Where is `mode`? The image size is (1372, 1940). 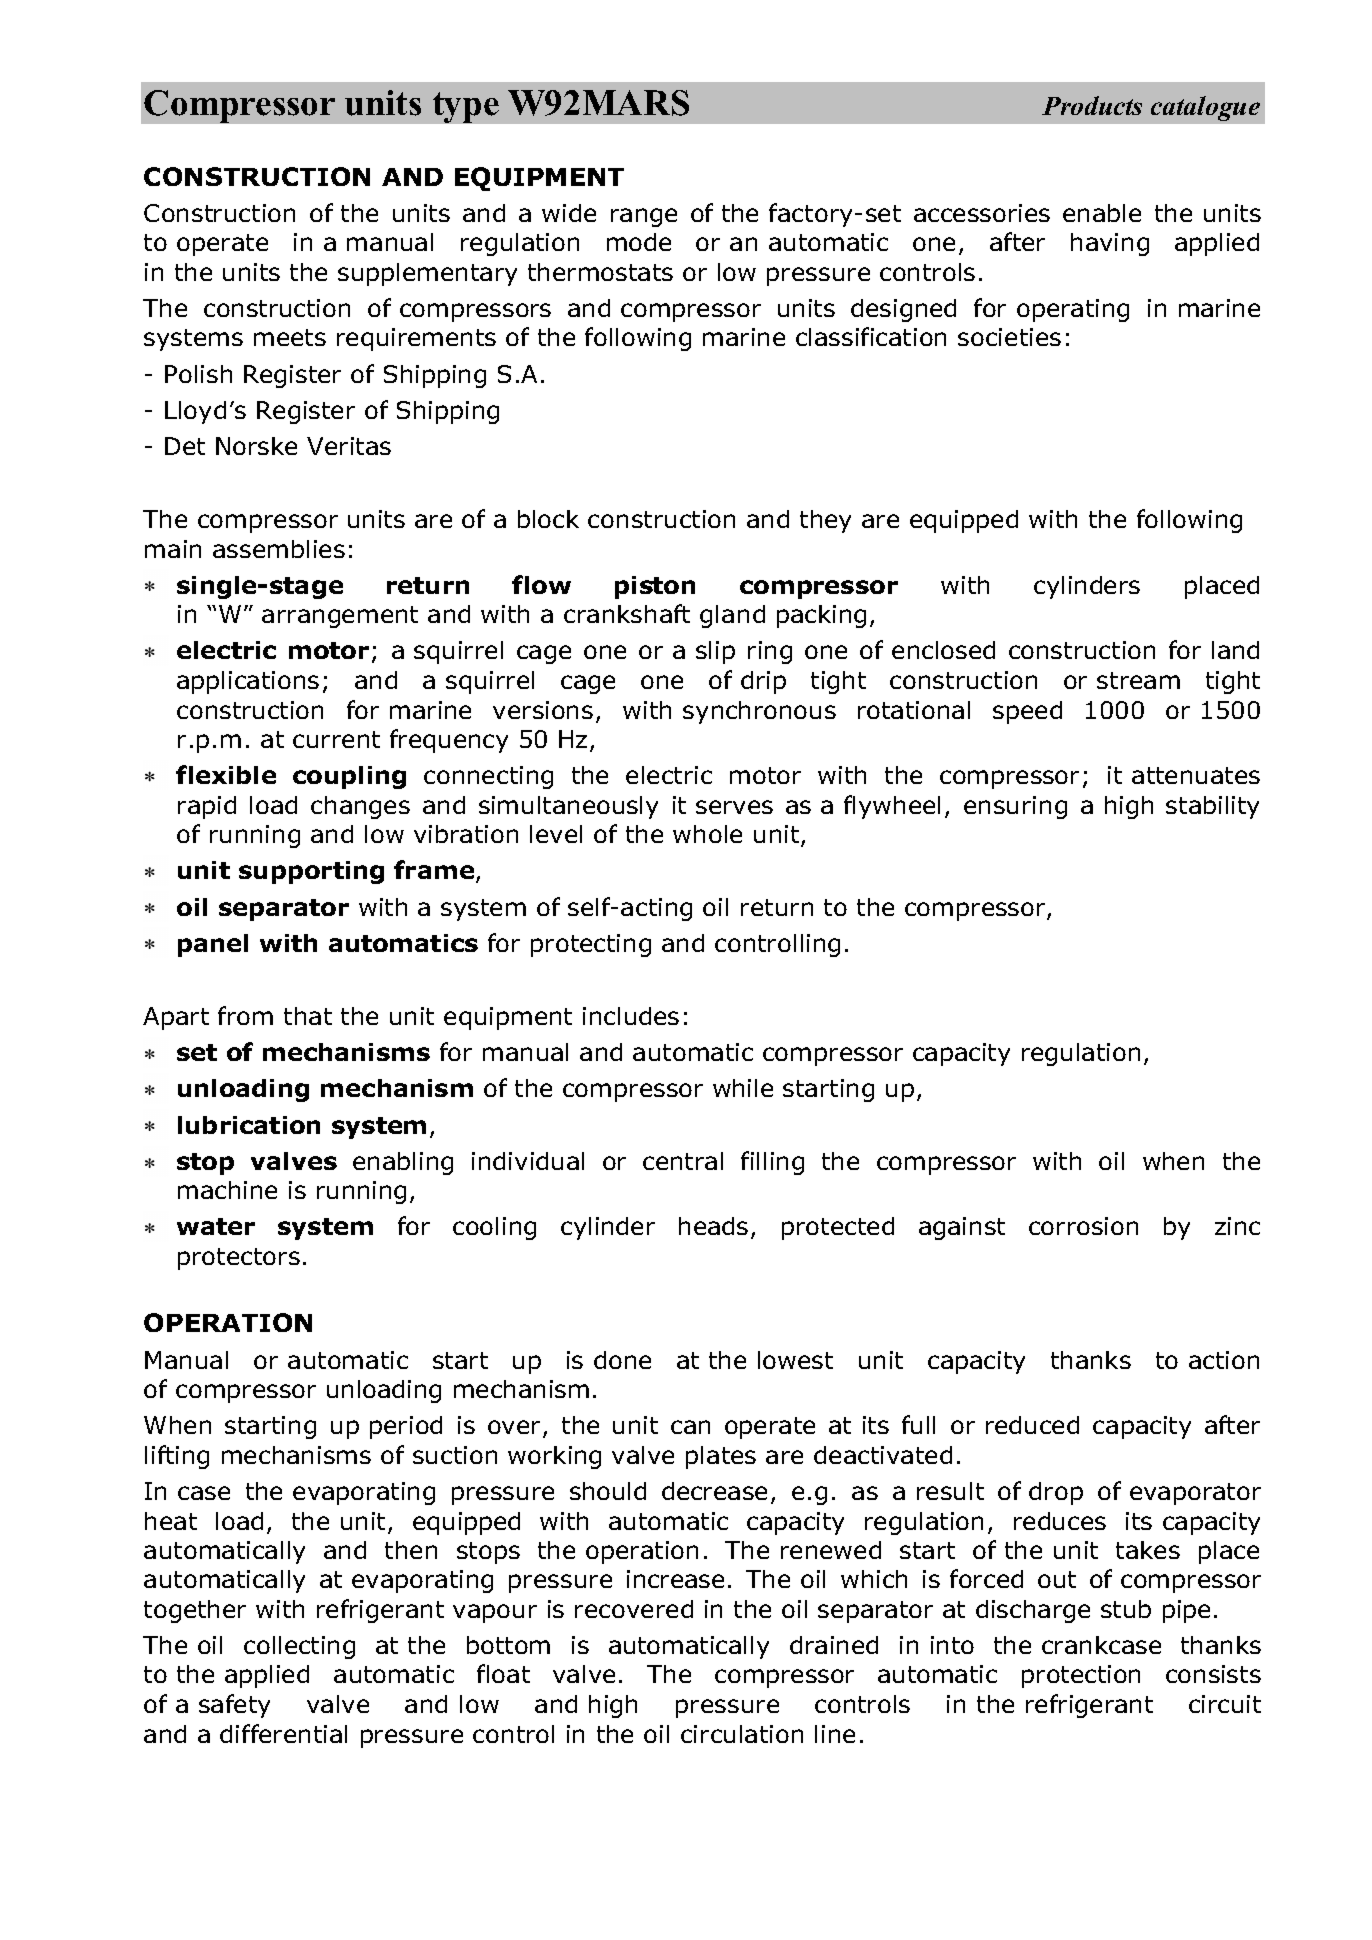 mode is located at coordinates (639, 242).
